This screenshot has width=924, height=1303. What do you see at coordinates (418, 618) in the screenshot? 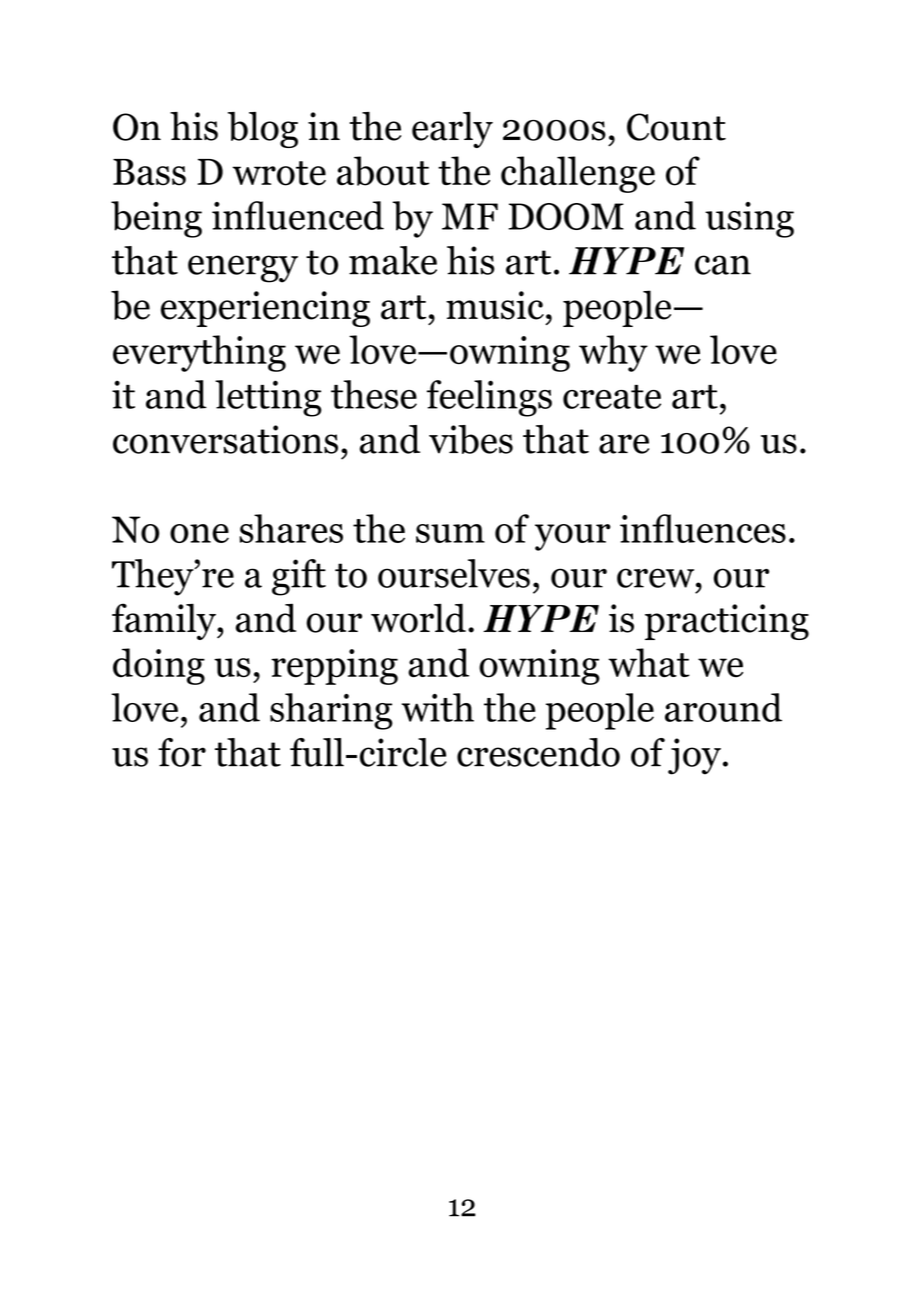
I see `world` at bounding box center [418, 618].
